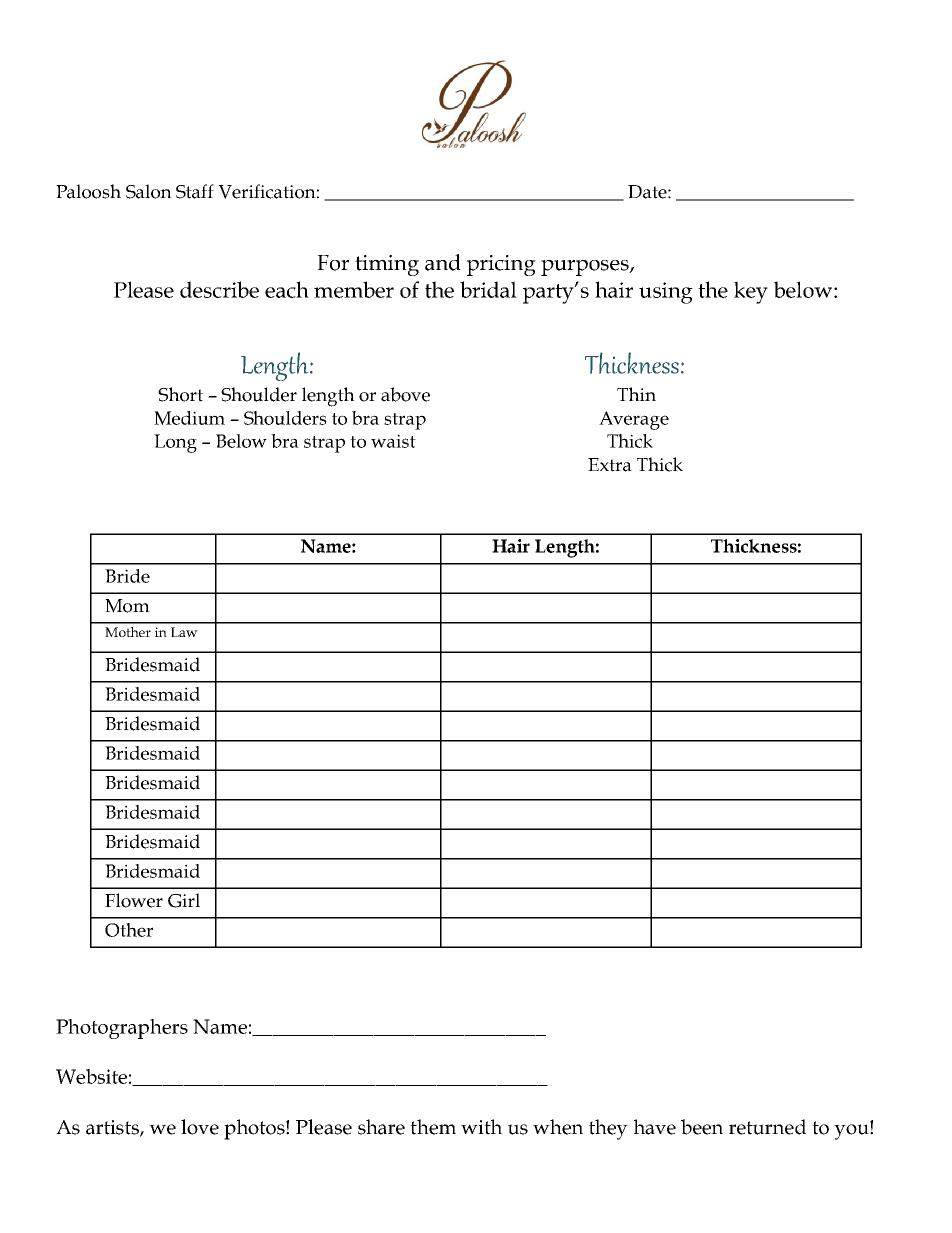 Image resolution: width=952 pixels, height=1233 pixels. Describe the element at coordinates (767, 1127) in the screenshot. I see `returned` at that location.
